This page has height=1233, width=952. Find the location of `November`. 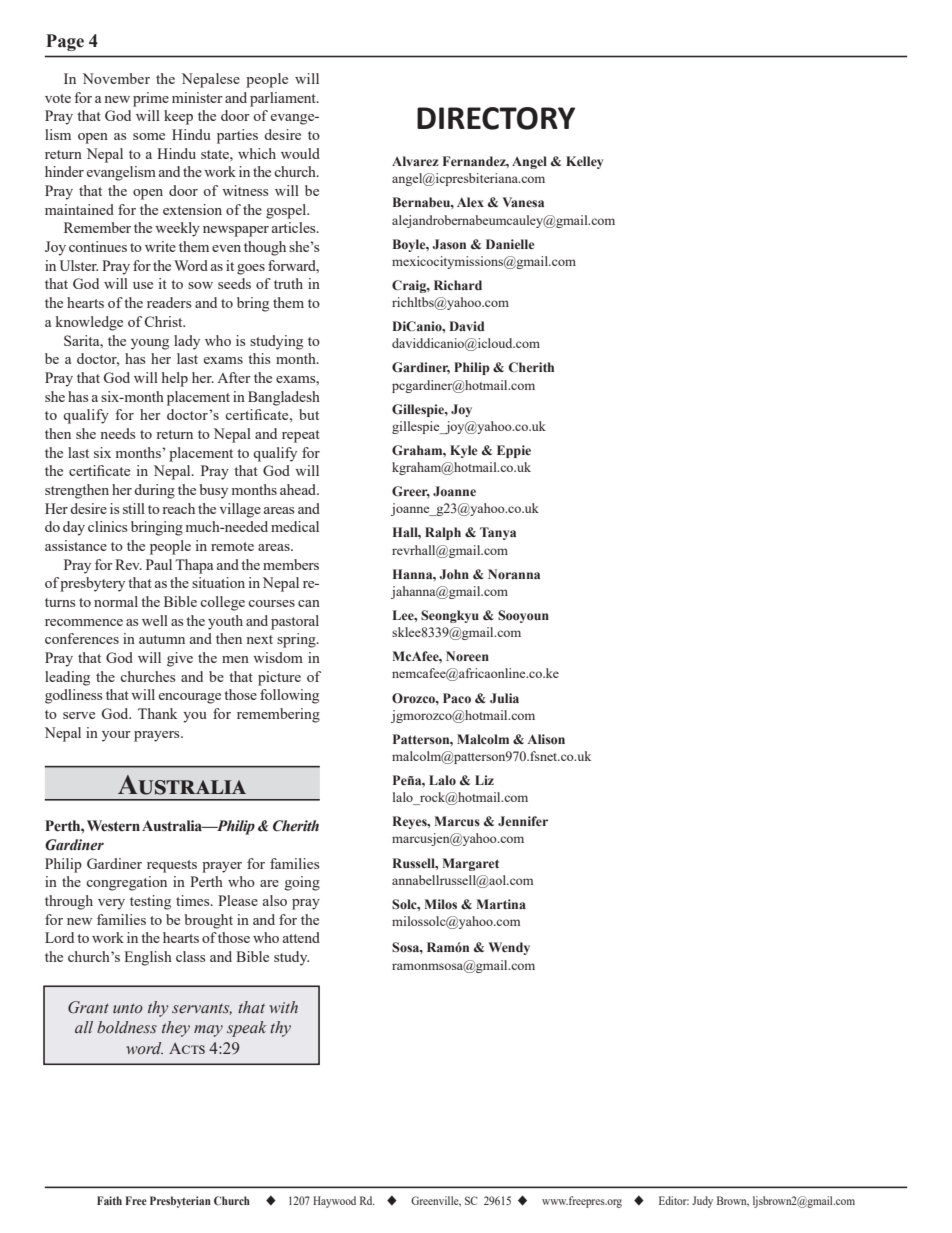

November is located at coordinates (116, 78).
